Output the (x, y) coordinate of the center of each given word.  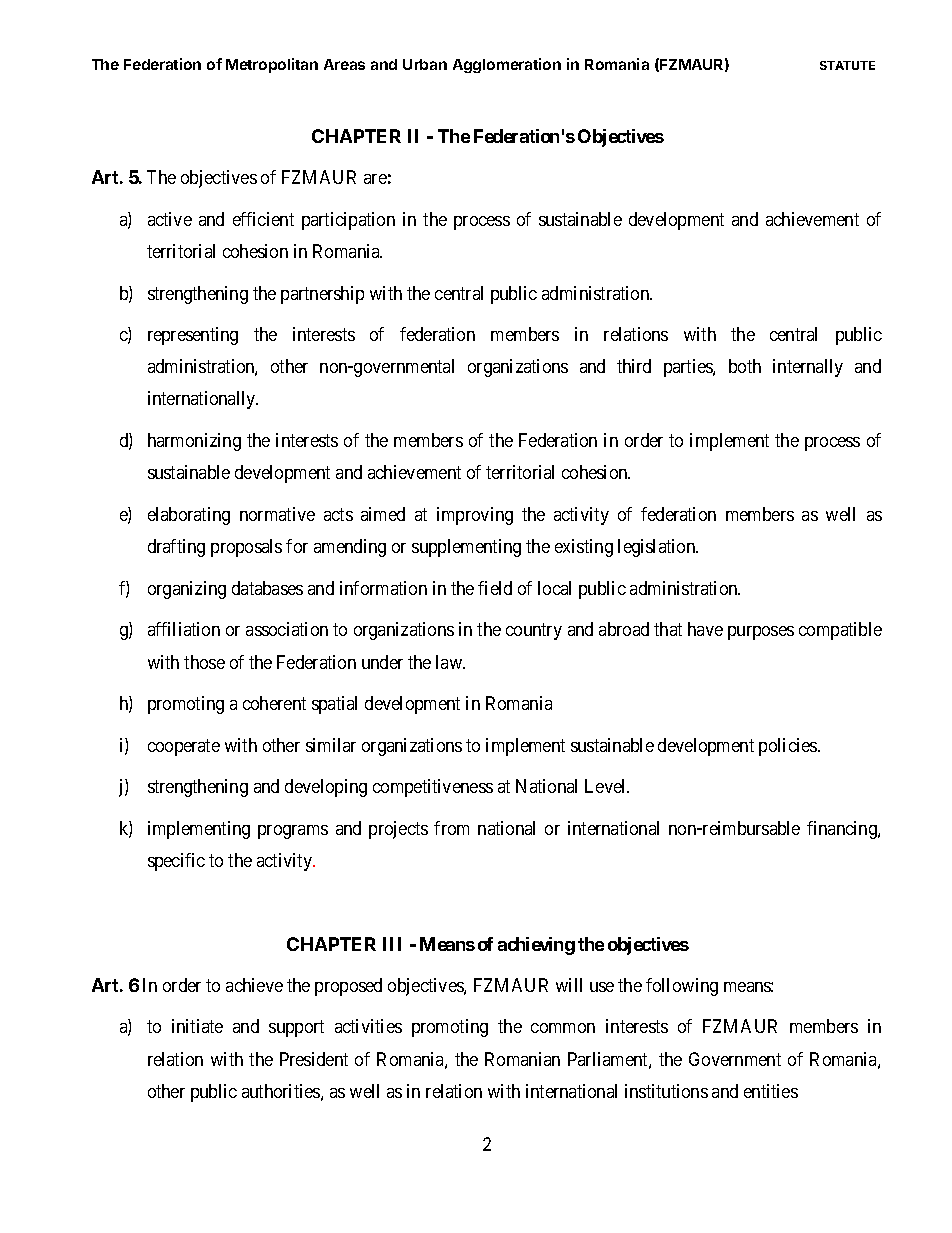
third (634, 366)
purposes (761, 633)
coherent (274, 703)
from (451, 828)
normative (277, 514)
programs (293, 832)
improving (475, 516)
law (450, 662)
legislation (658, 548)
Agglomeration (507, 65)
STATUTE (847, 65)
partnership (322, 295)
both (745, 366)
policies (789, 747)
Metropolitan (272, 65)
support (296, 1029)
